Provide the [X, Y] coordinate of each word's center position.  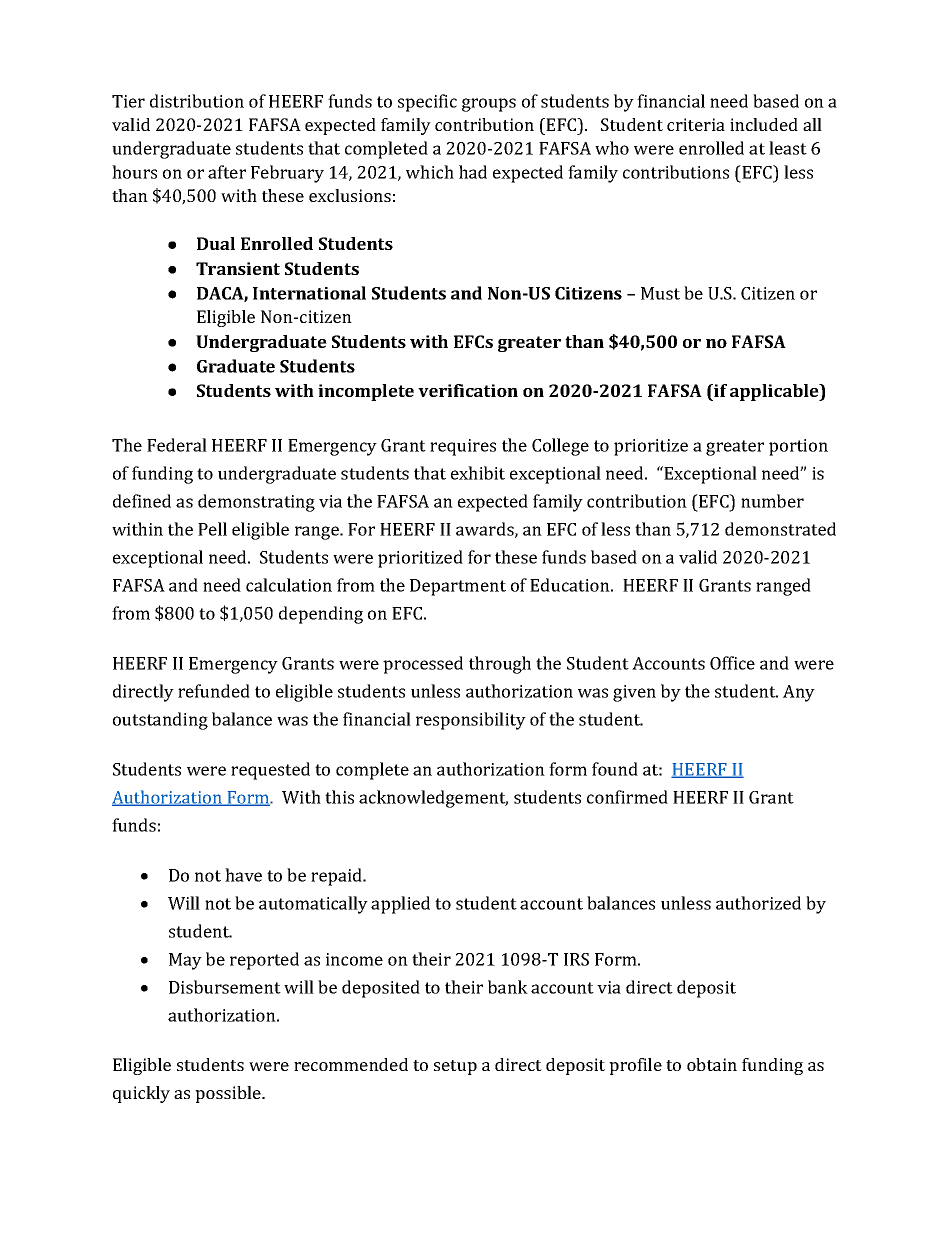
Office [732, 663]
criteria [696, 124]
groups [489, 105]
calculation [289, 585]
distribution [197, 101]
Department [458, 587]
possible [229, 1094]
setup [455, 1067]
